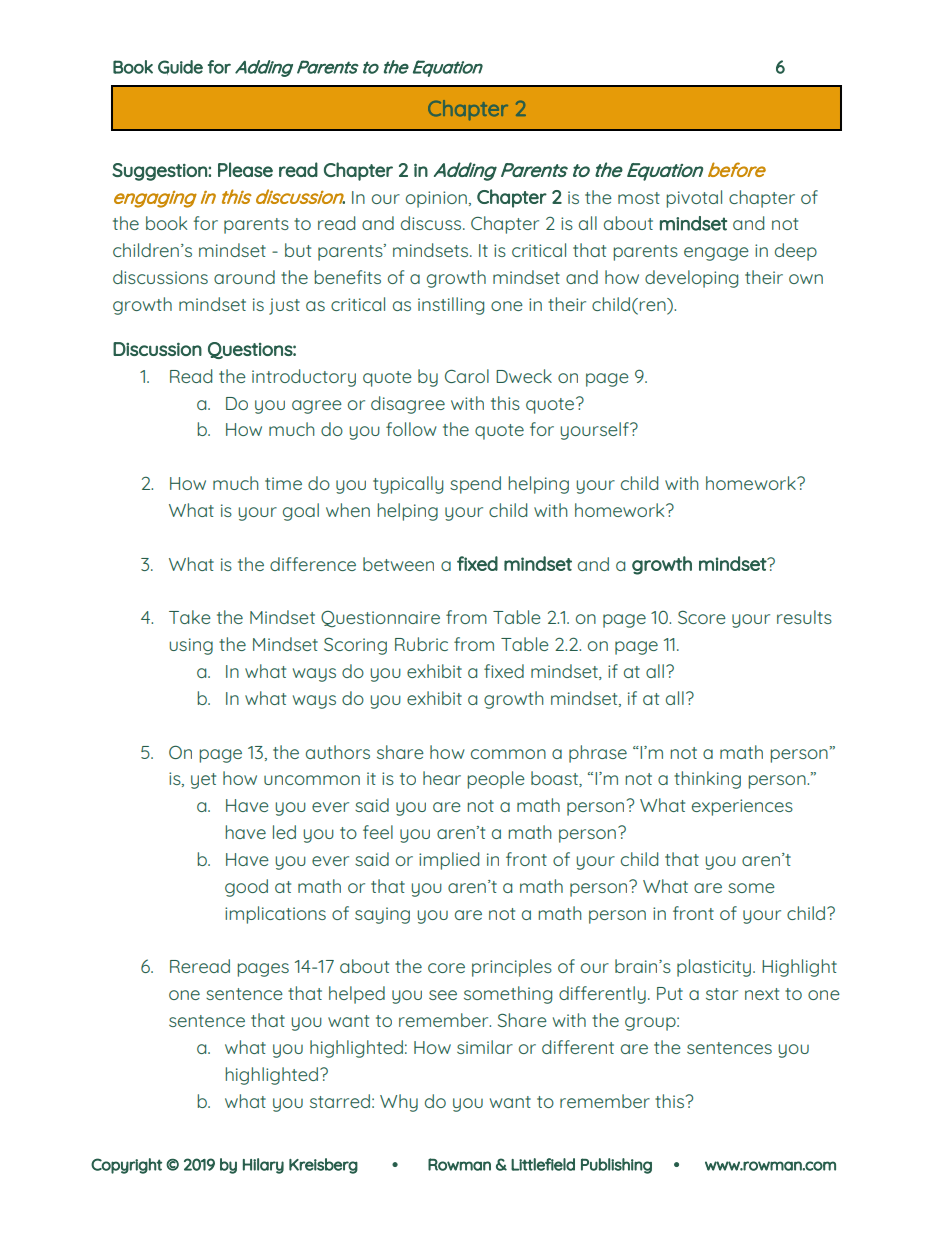  I want to click on yet, so click(203, 781).
